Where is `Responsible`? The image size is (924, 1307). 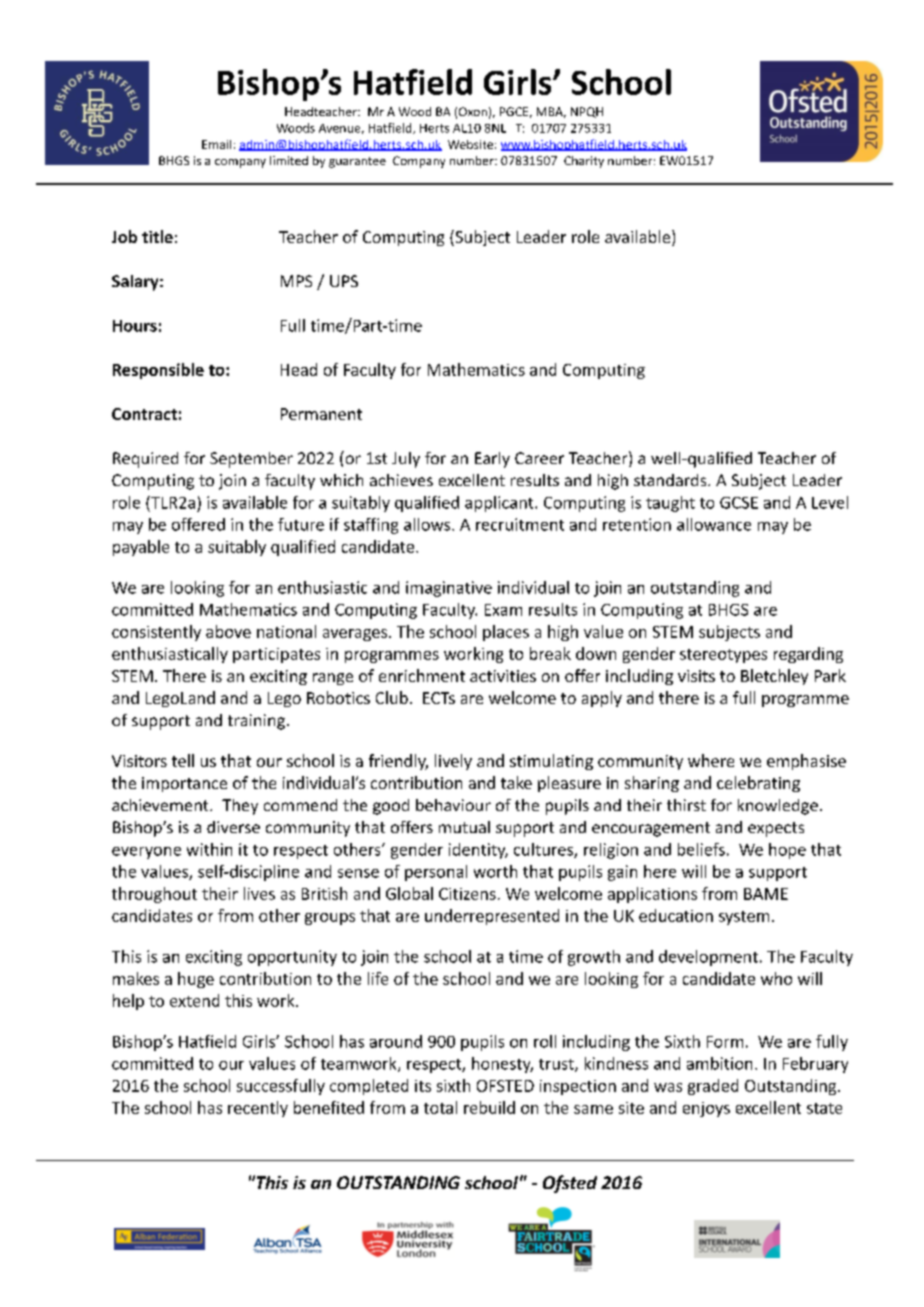
Responsible is located at coordinates (158, 371).
